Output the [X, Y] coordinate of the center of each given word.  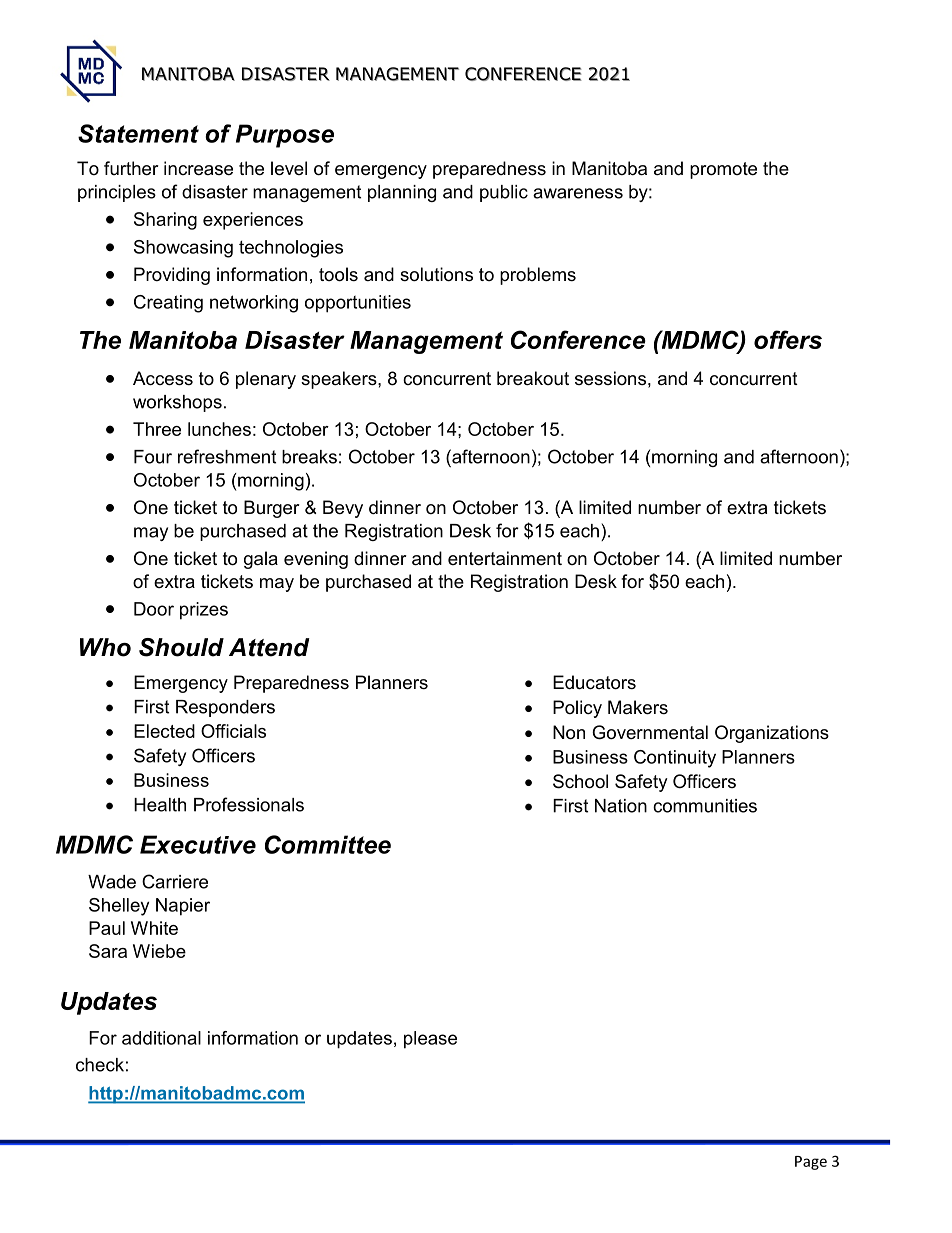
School [580, 781]
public [504, 193]
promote [723, 170]
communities [705, 806]
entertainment [505, 558]
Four [153, 457]
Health [160, 805]
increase [198, 168]
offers [788, 339]
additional [161, 1038]
